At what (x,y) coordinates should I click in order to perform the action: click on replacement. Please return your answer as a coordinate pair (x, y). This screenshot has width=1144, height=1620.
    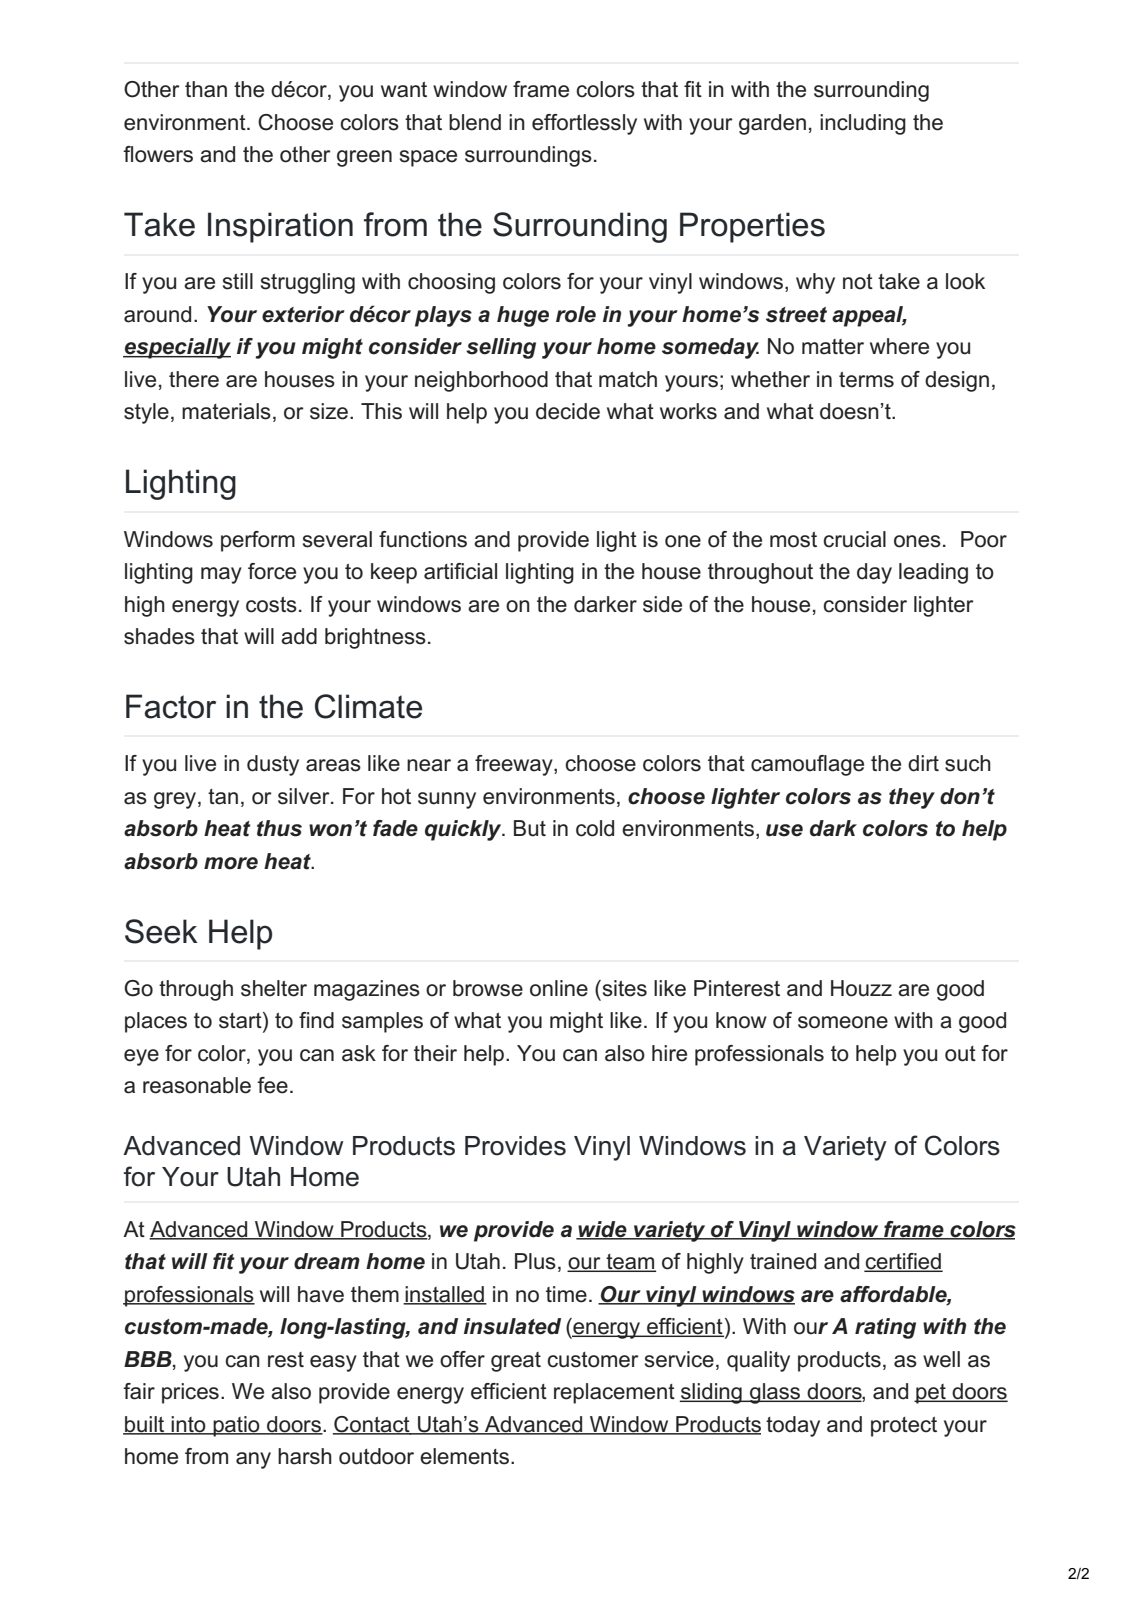
    Looking at the image, I should click on (614, 1393).
